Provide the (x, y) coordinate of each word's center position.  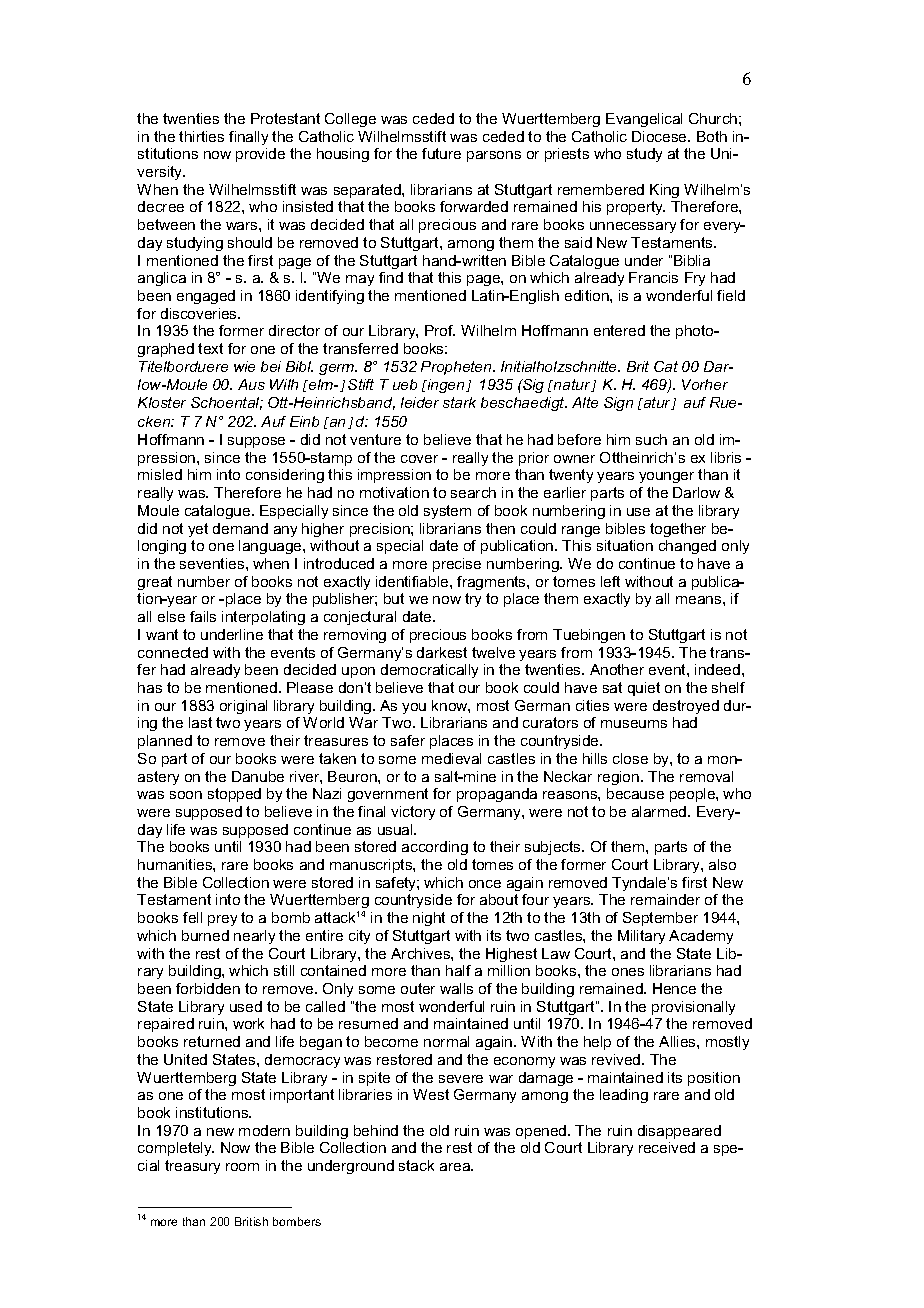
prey (222, 920)
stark (459, 402)
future (441, 153)
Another (617, 669)
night (429, 919)
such (651, 439)
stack (416, 1165)
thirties (201, 136)
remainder (665, 899)
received (667, 1147)
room (242, 1167)
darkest (442, 652)
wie (244, 366)
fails (203, 616)
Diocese (660, 136)
